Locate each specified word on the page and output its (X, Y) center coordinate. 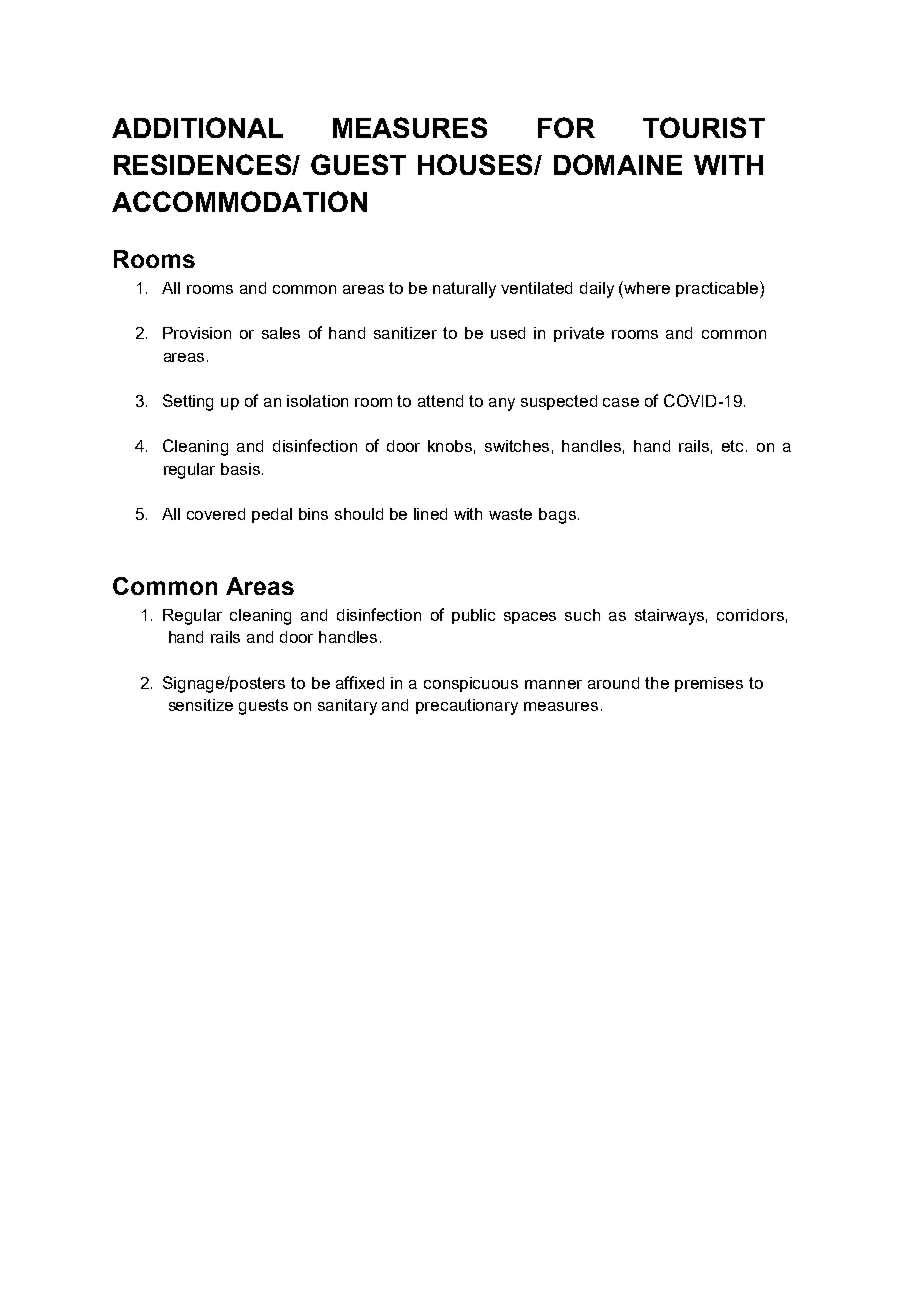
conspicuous (471, 684)
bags (557, 516)
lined (430, 514)
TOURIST (704, 127)
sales (281, 333)
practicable (718, 289)
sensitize (201, 705)
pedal (272, 515)
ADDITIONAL (197, 127)
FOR (566, 127)
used (508, 333)
